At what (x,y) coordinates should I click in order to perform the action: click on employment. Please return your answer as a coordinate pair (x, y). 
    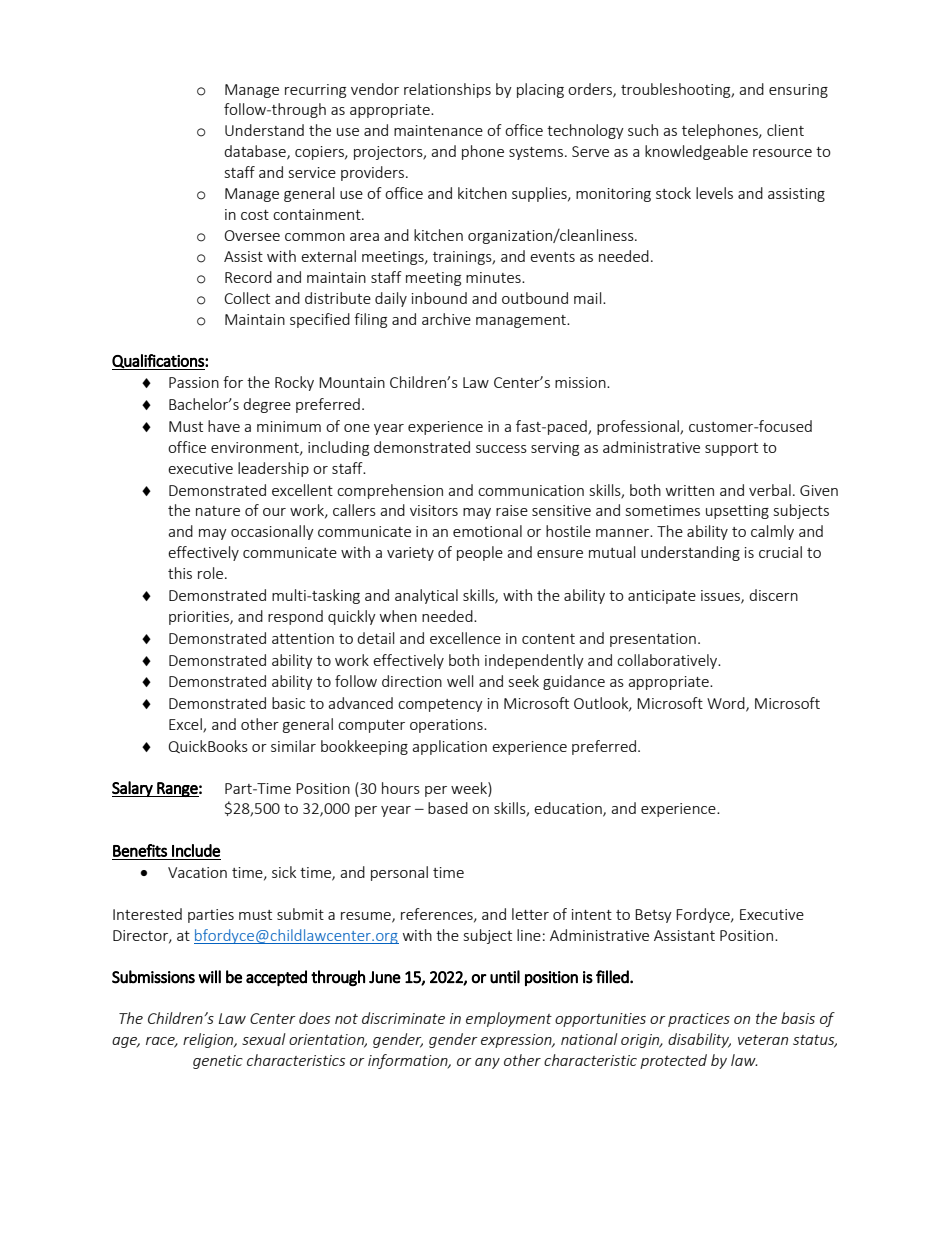
    Looking at the image, I should click on (509, 1019).
